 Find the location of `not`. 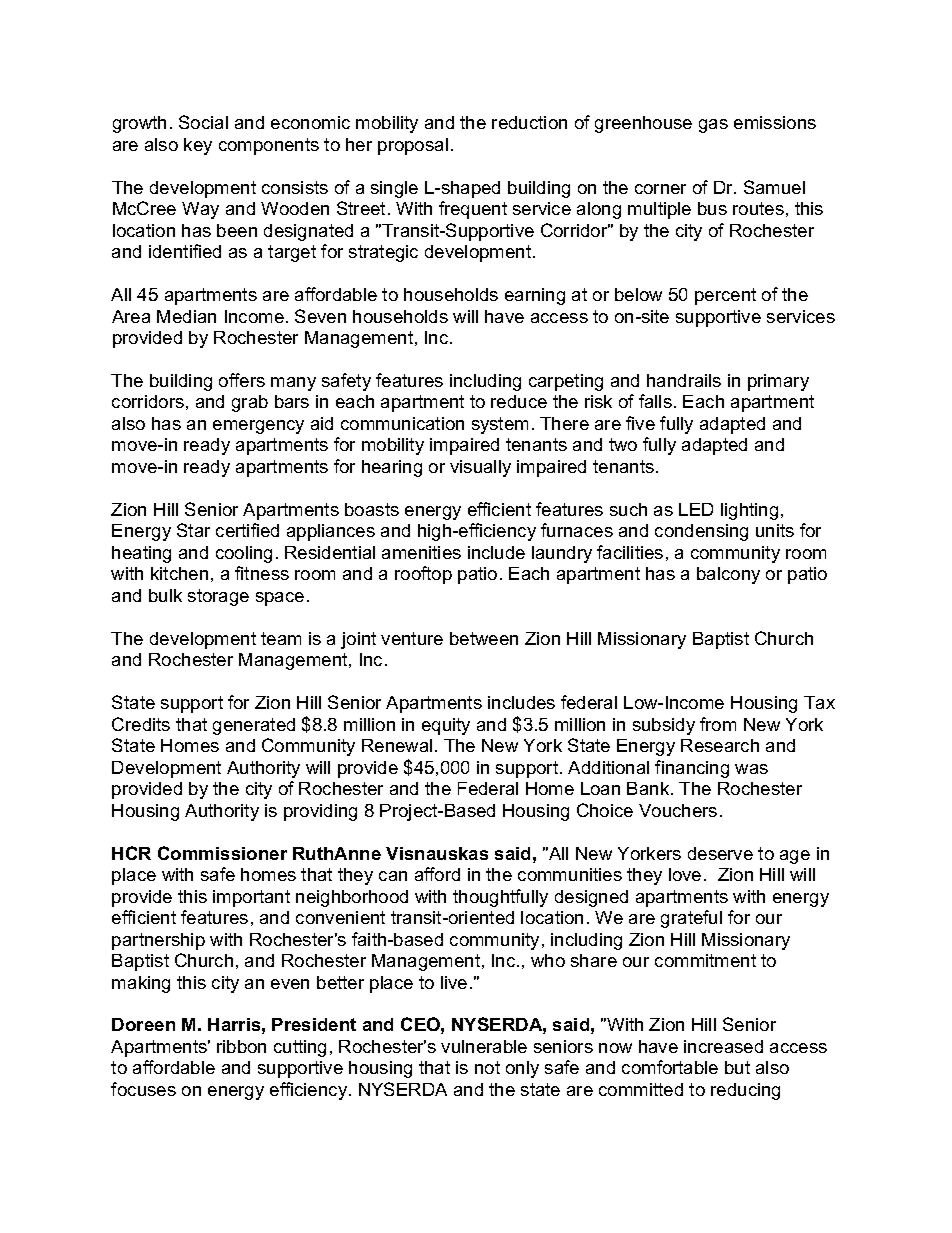

not is located at coordinates (487, 1067).
